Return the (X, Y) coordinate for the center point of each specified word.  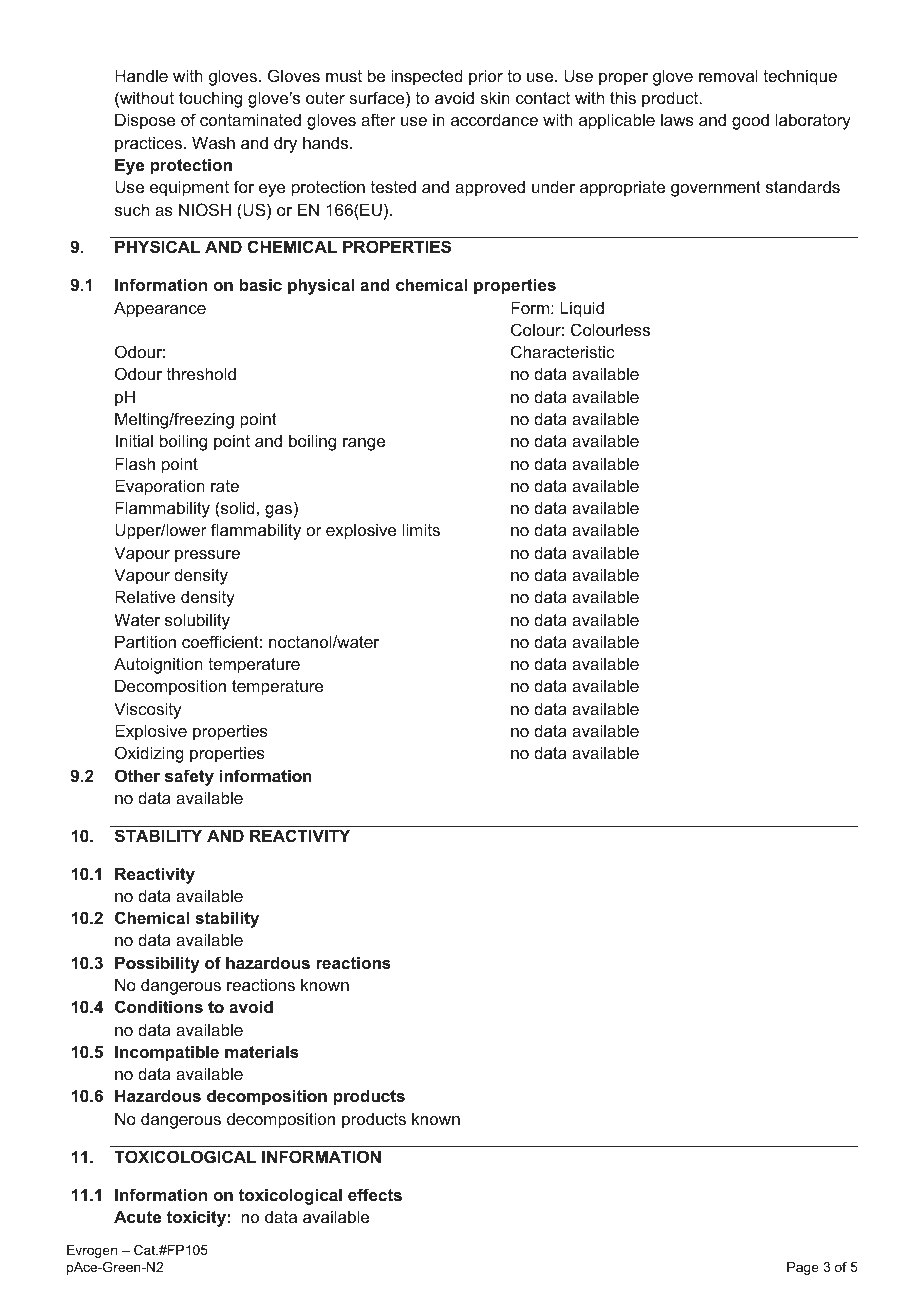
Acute (137, 1216)
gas (280, 511)
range (364, 444)
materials (262, 1051)
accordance (494, 119)
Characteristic (563, 351)
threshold (201, 373)
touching (210, 99)
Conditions (159, 1006)
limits (421, 529)
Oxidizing (149, 754)
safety (189, 777)
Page (803, 1268)
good (750, 122)
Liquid (582, 309)
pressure (207, 556)
